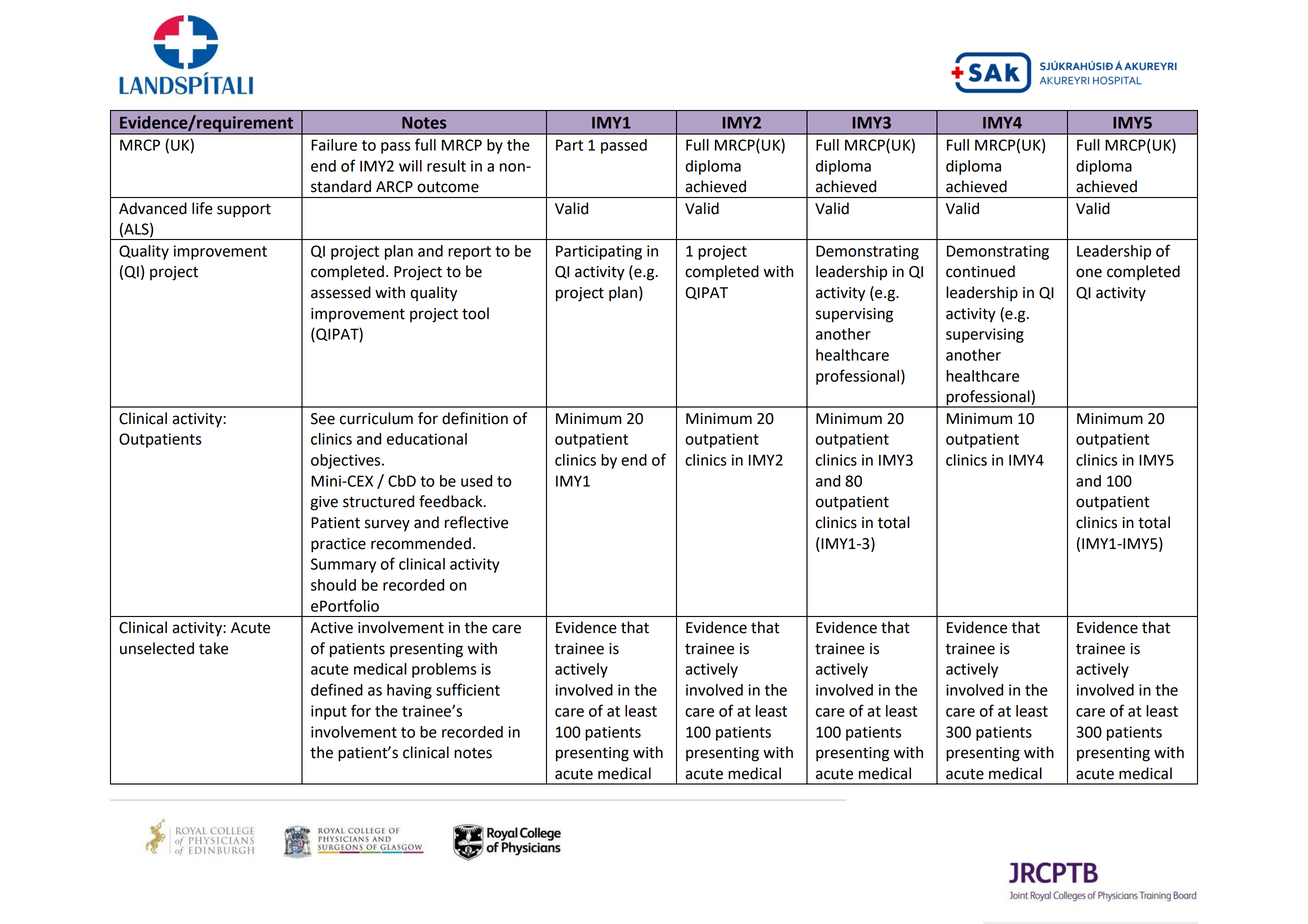  Describe the element at coordinates (476, 481) in the image. I see `used` at that location.
